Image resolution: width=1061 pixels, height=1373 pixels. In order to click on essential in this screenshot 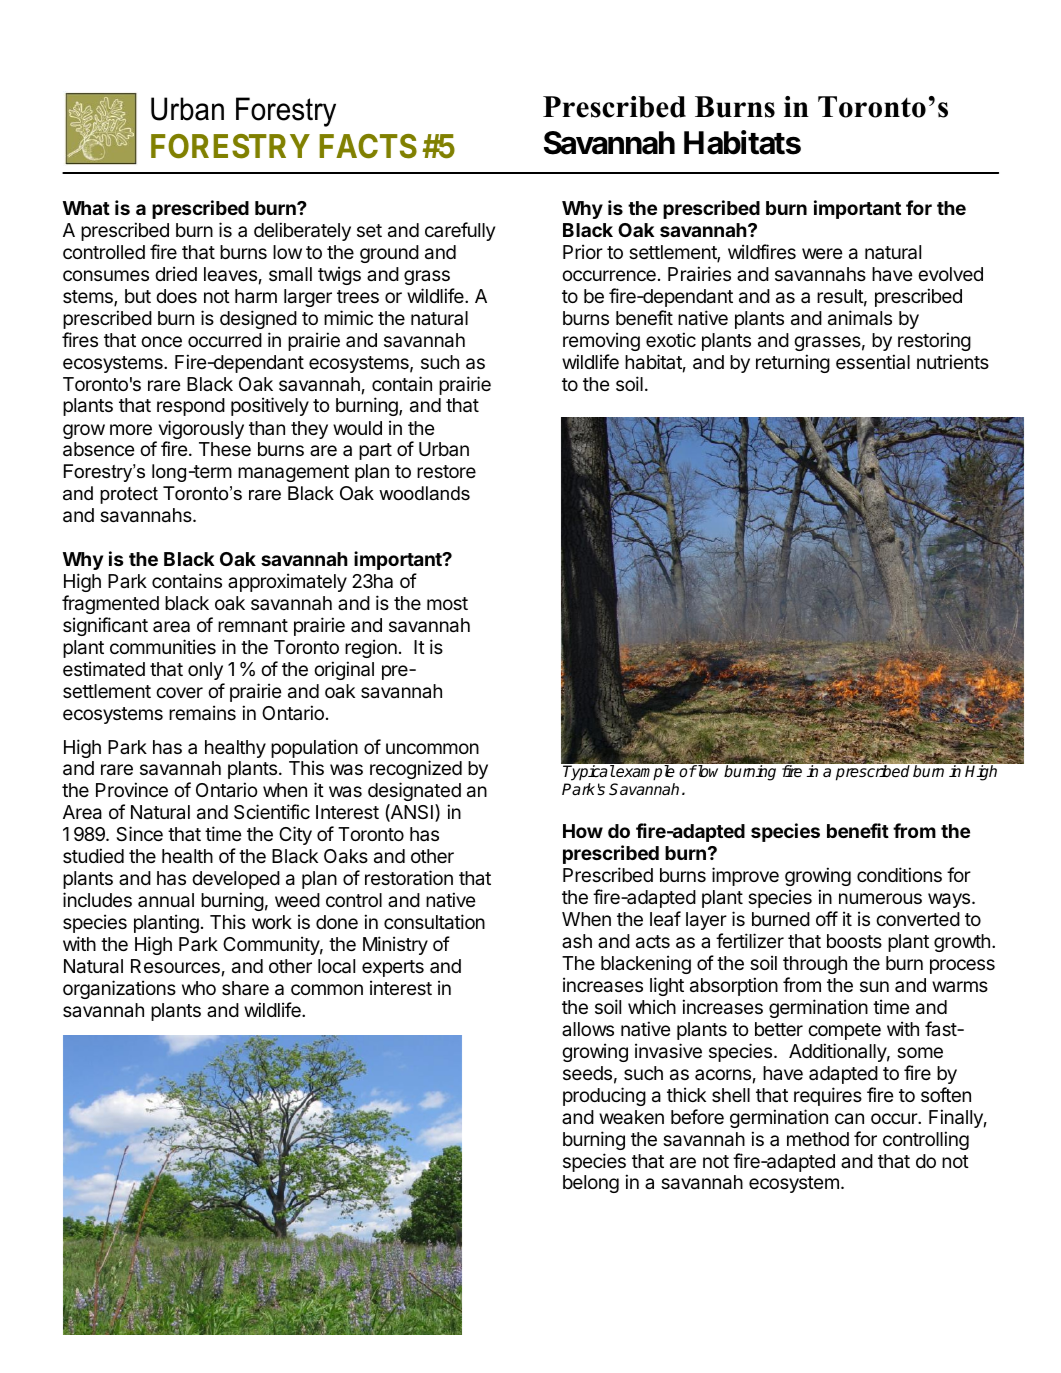, I will do `click(873, 361)`.
